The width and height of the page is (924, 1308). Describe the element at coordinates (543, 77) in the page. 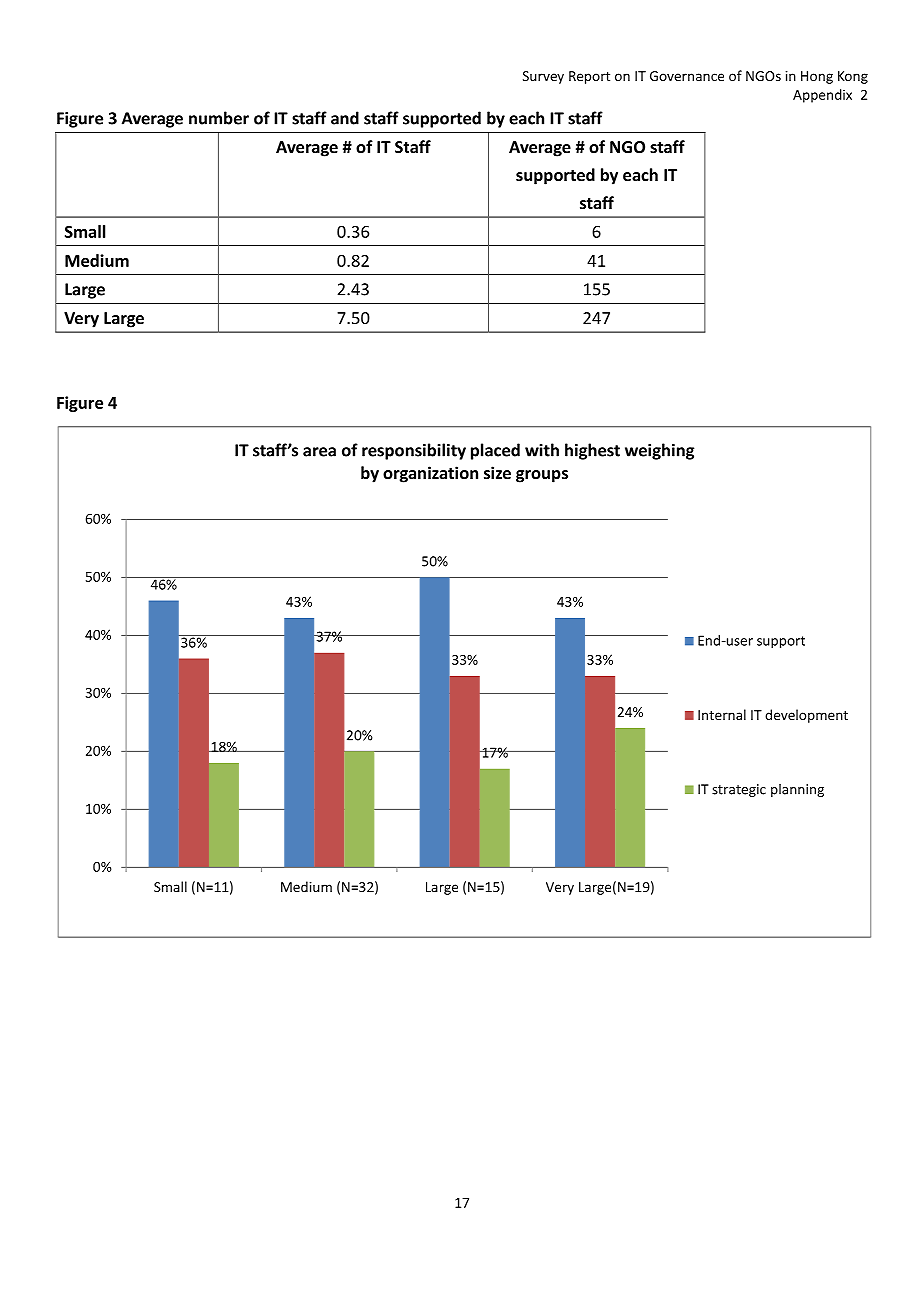

I see `Survey` at that location.
